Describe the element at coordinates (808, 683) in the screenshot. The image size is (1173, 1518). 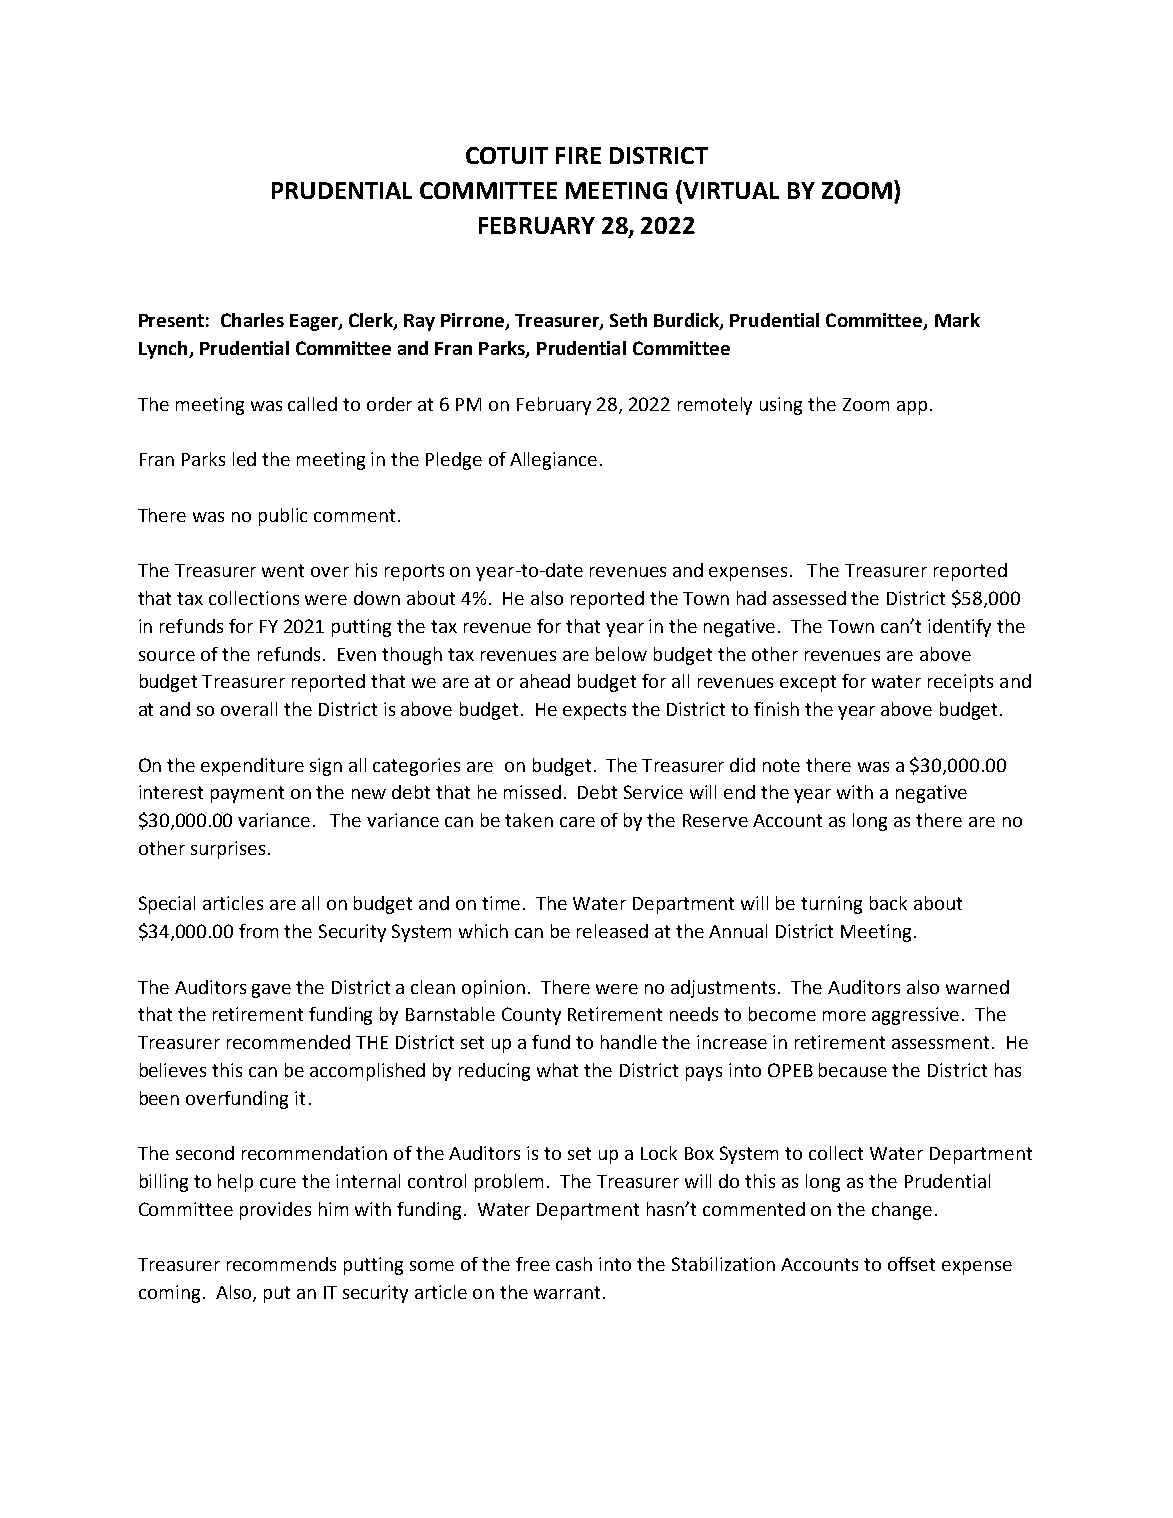
I see `except` at that location.
